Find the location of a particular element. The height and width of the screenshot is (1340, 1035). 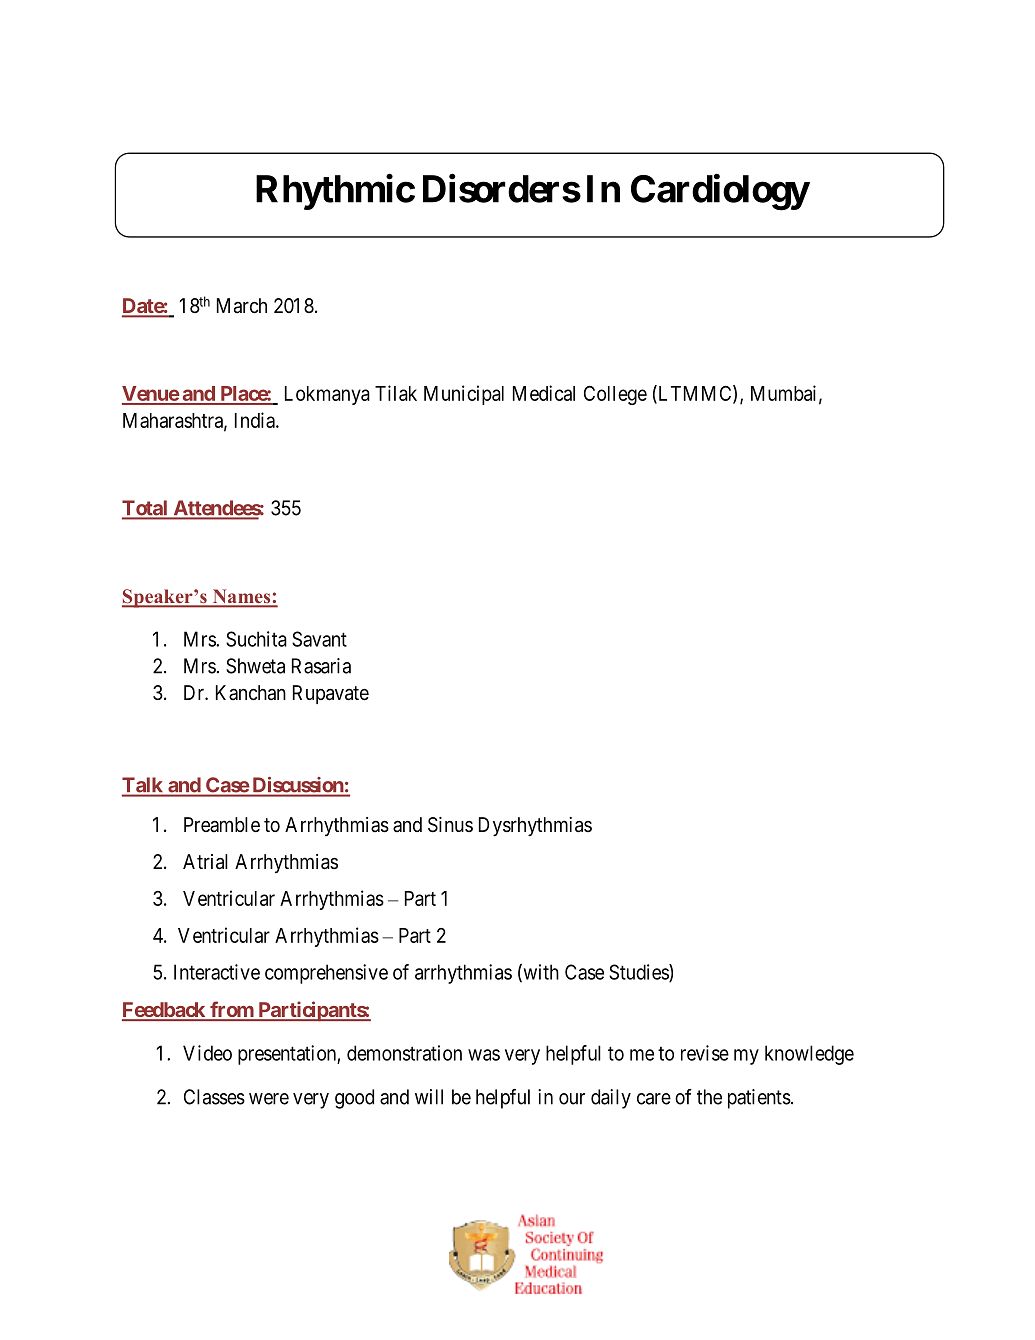

Atrial is located at coordinates (205, 862).
